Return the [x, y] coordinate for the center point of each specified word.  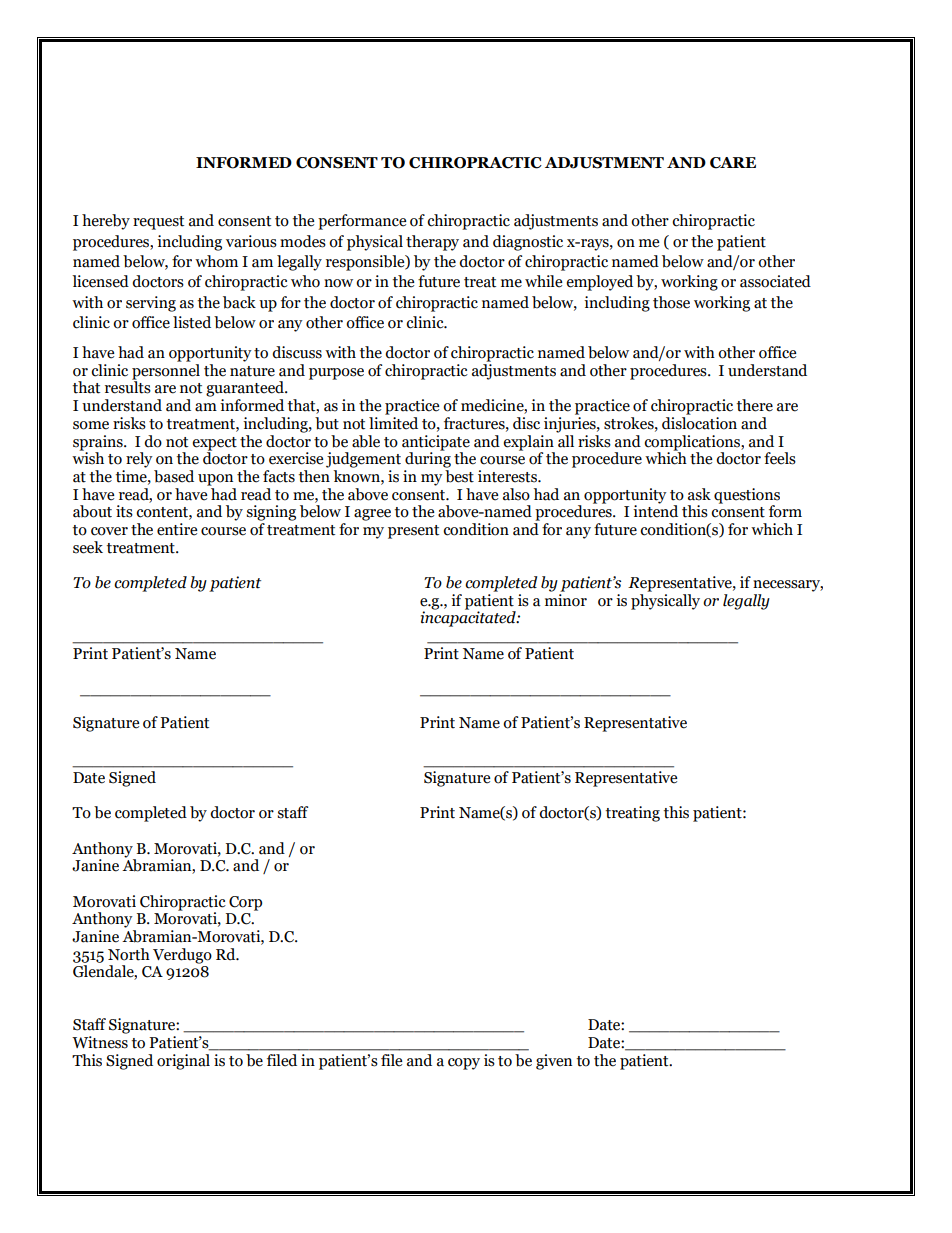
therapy [432, 243]
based [174, 476]
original [183, 1062]
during [428, 459]
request [158, 223]
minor [566, 600]
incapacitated [469, 618]
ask [699, 494]
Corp [245, 903]
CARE [733, 163]
